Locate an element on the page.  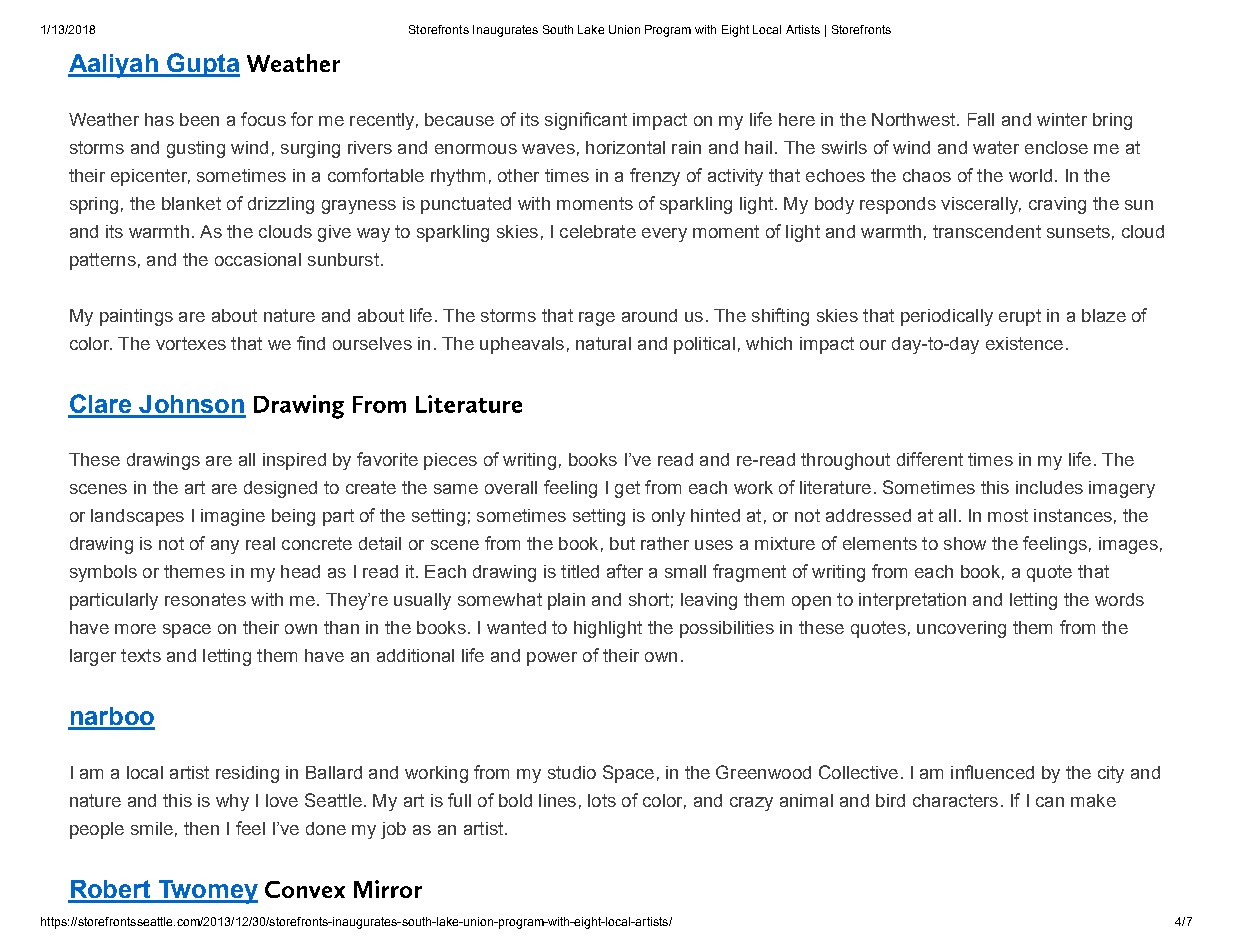
designed is located at coordinates (280, 489).
